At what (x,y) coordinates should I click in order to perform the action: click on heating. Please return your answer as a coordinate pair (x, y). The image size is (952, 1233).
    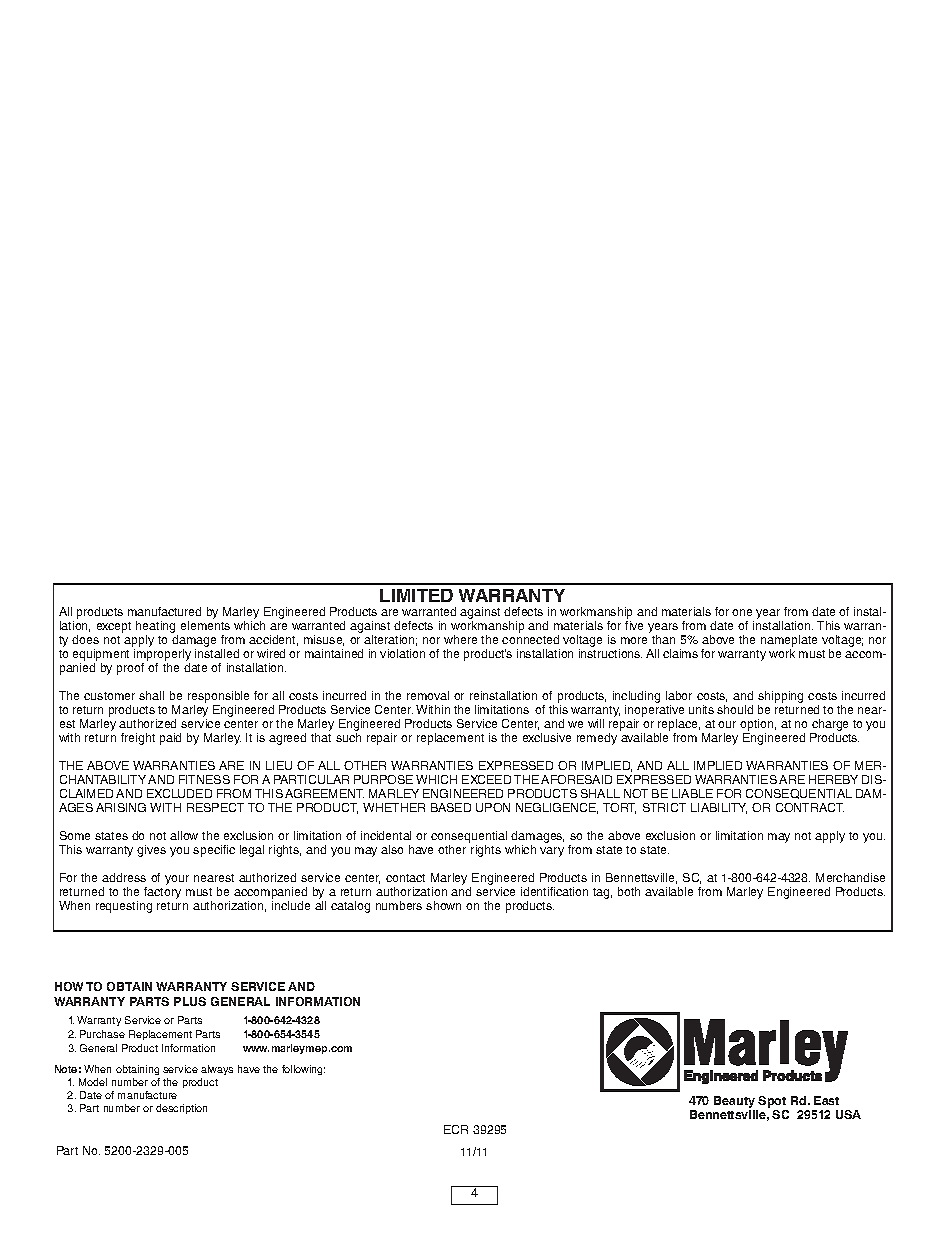
    Looking at the image, I should click on (157, 628).
